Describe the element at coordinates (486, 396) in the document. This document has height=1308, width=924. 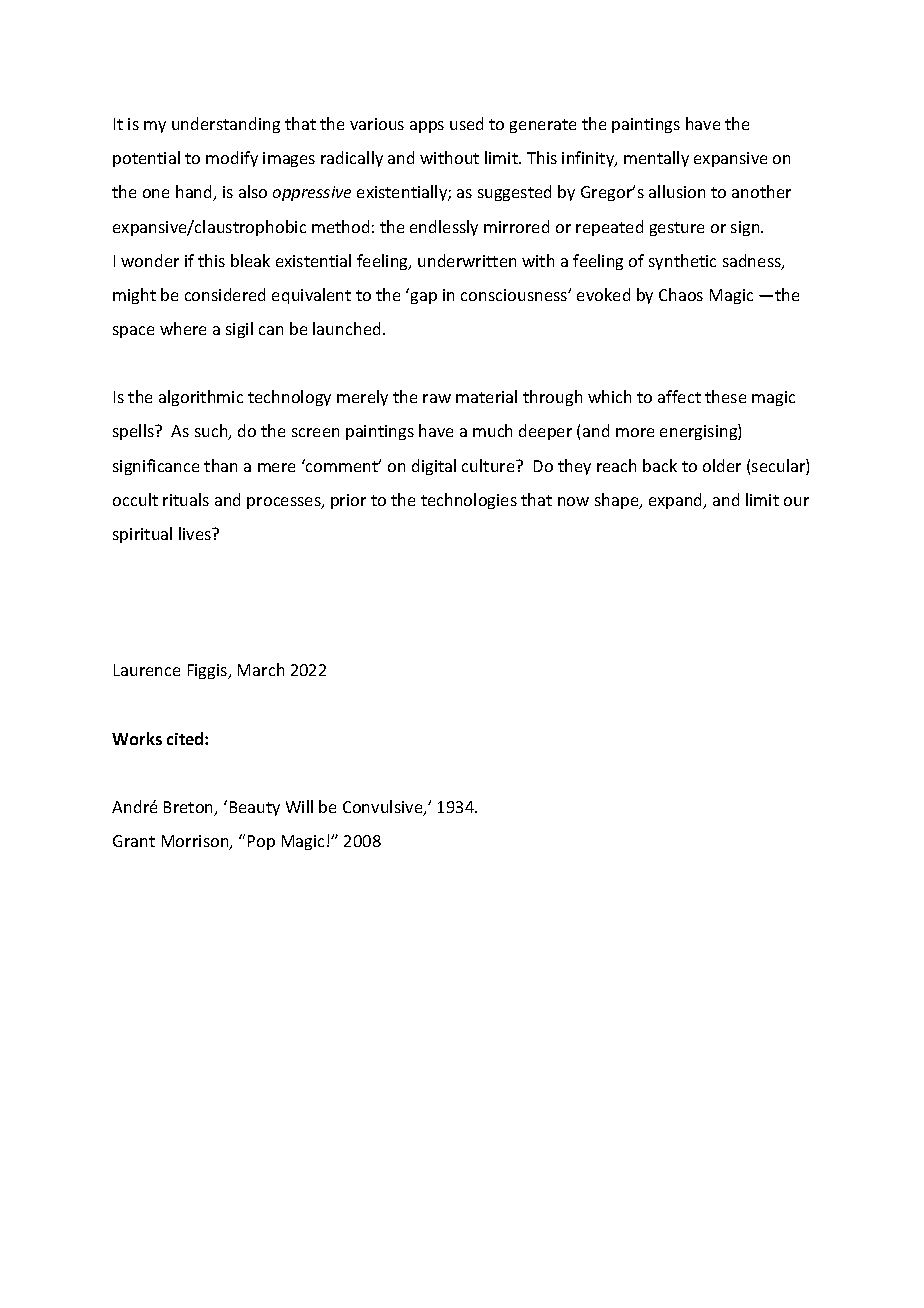
I see `material` at that location.
